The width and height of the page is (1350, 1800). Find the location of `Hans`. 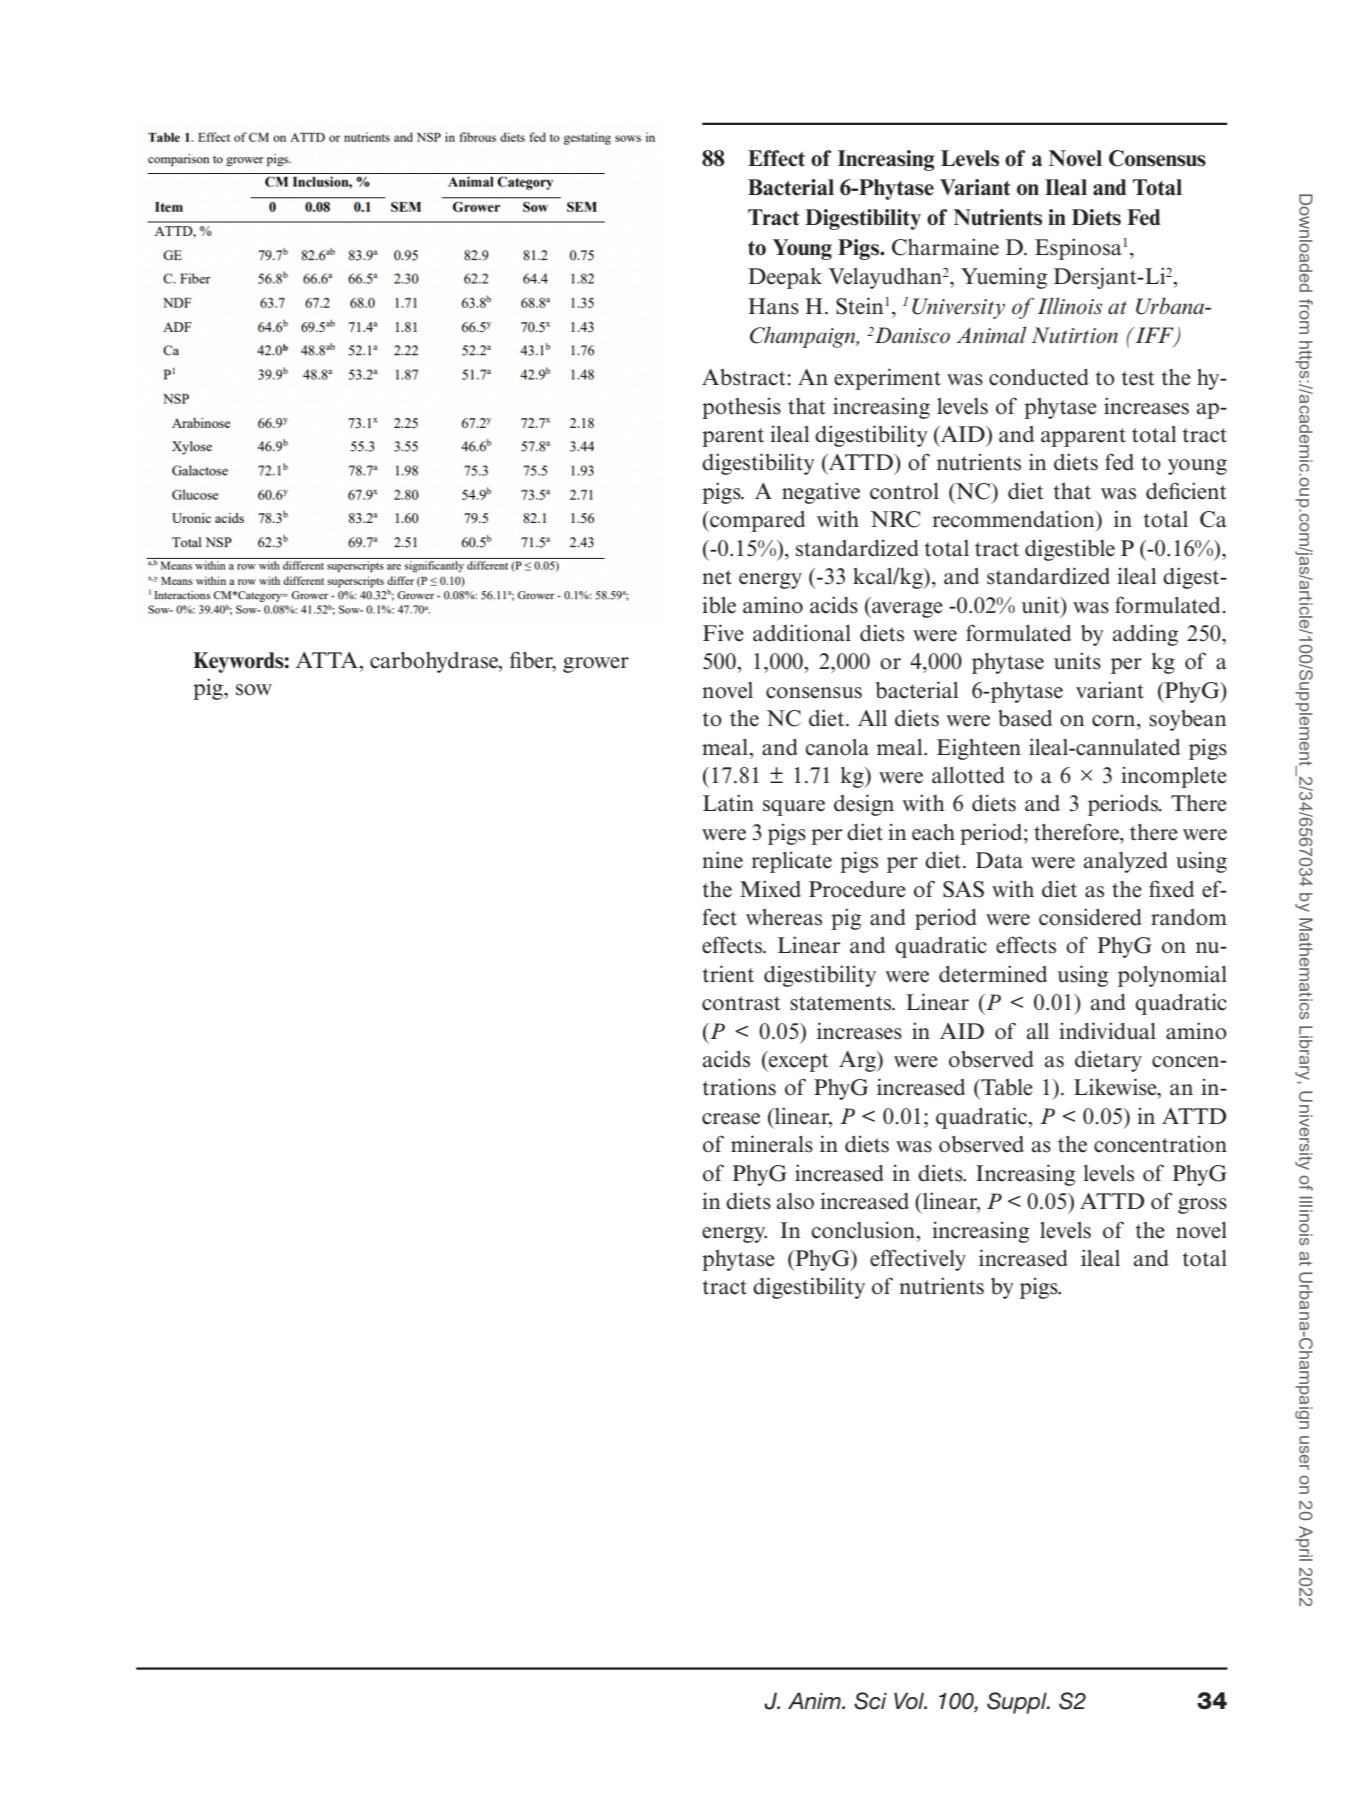

Hans is located at coordinates (773, 306).
